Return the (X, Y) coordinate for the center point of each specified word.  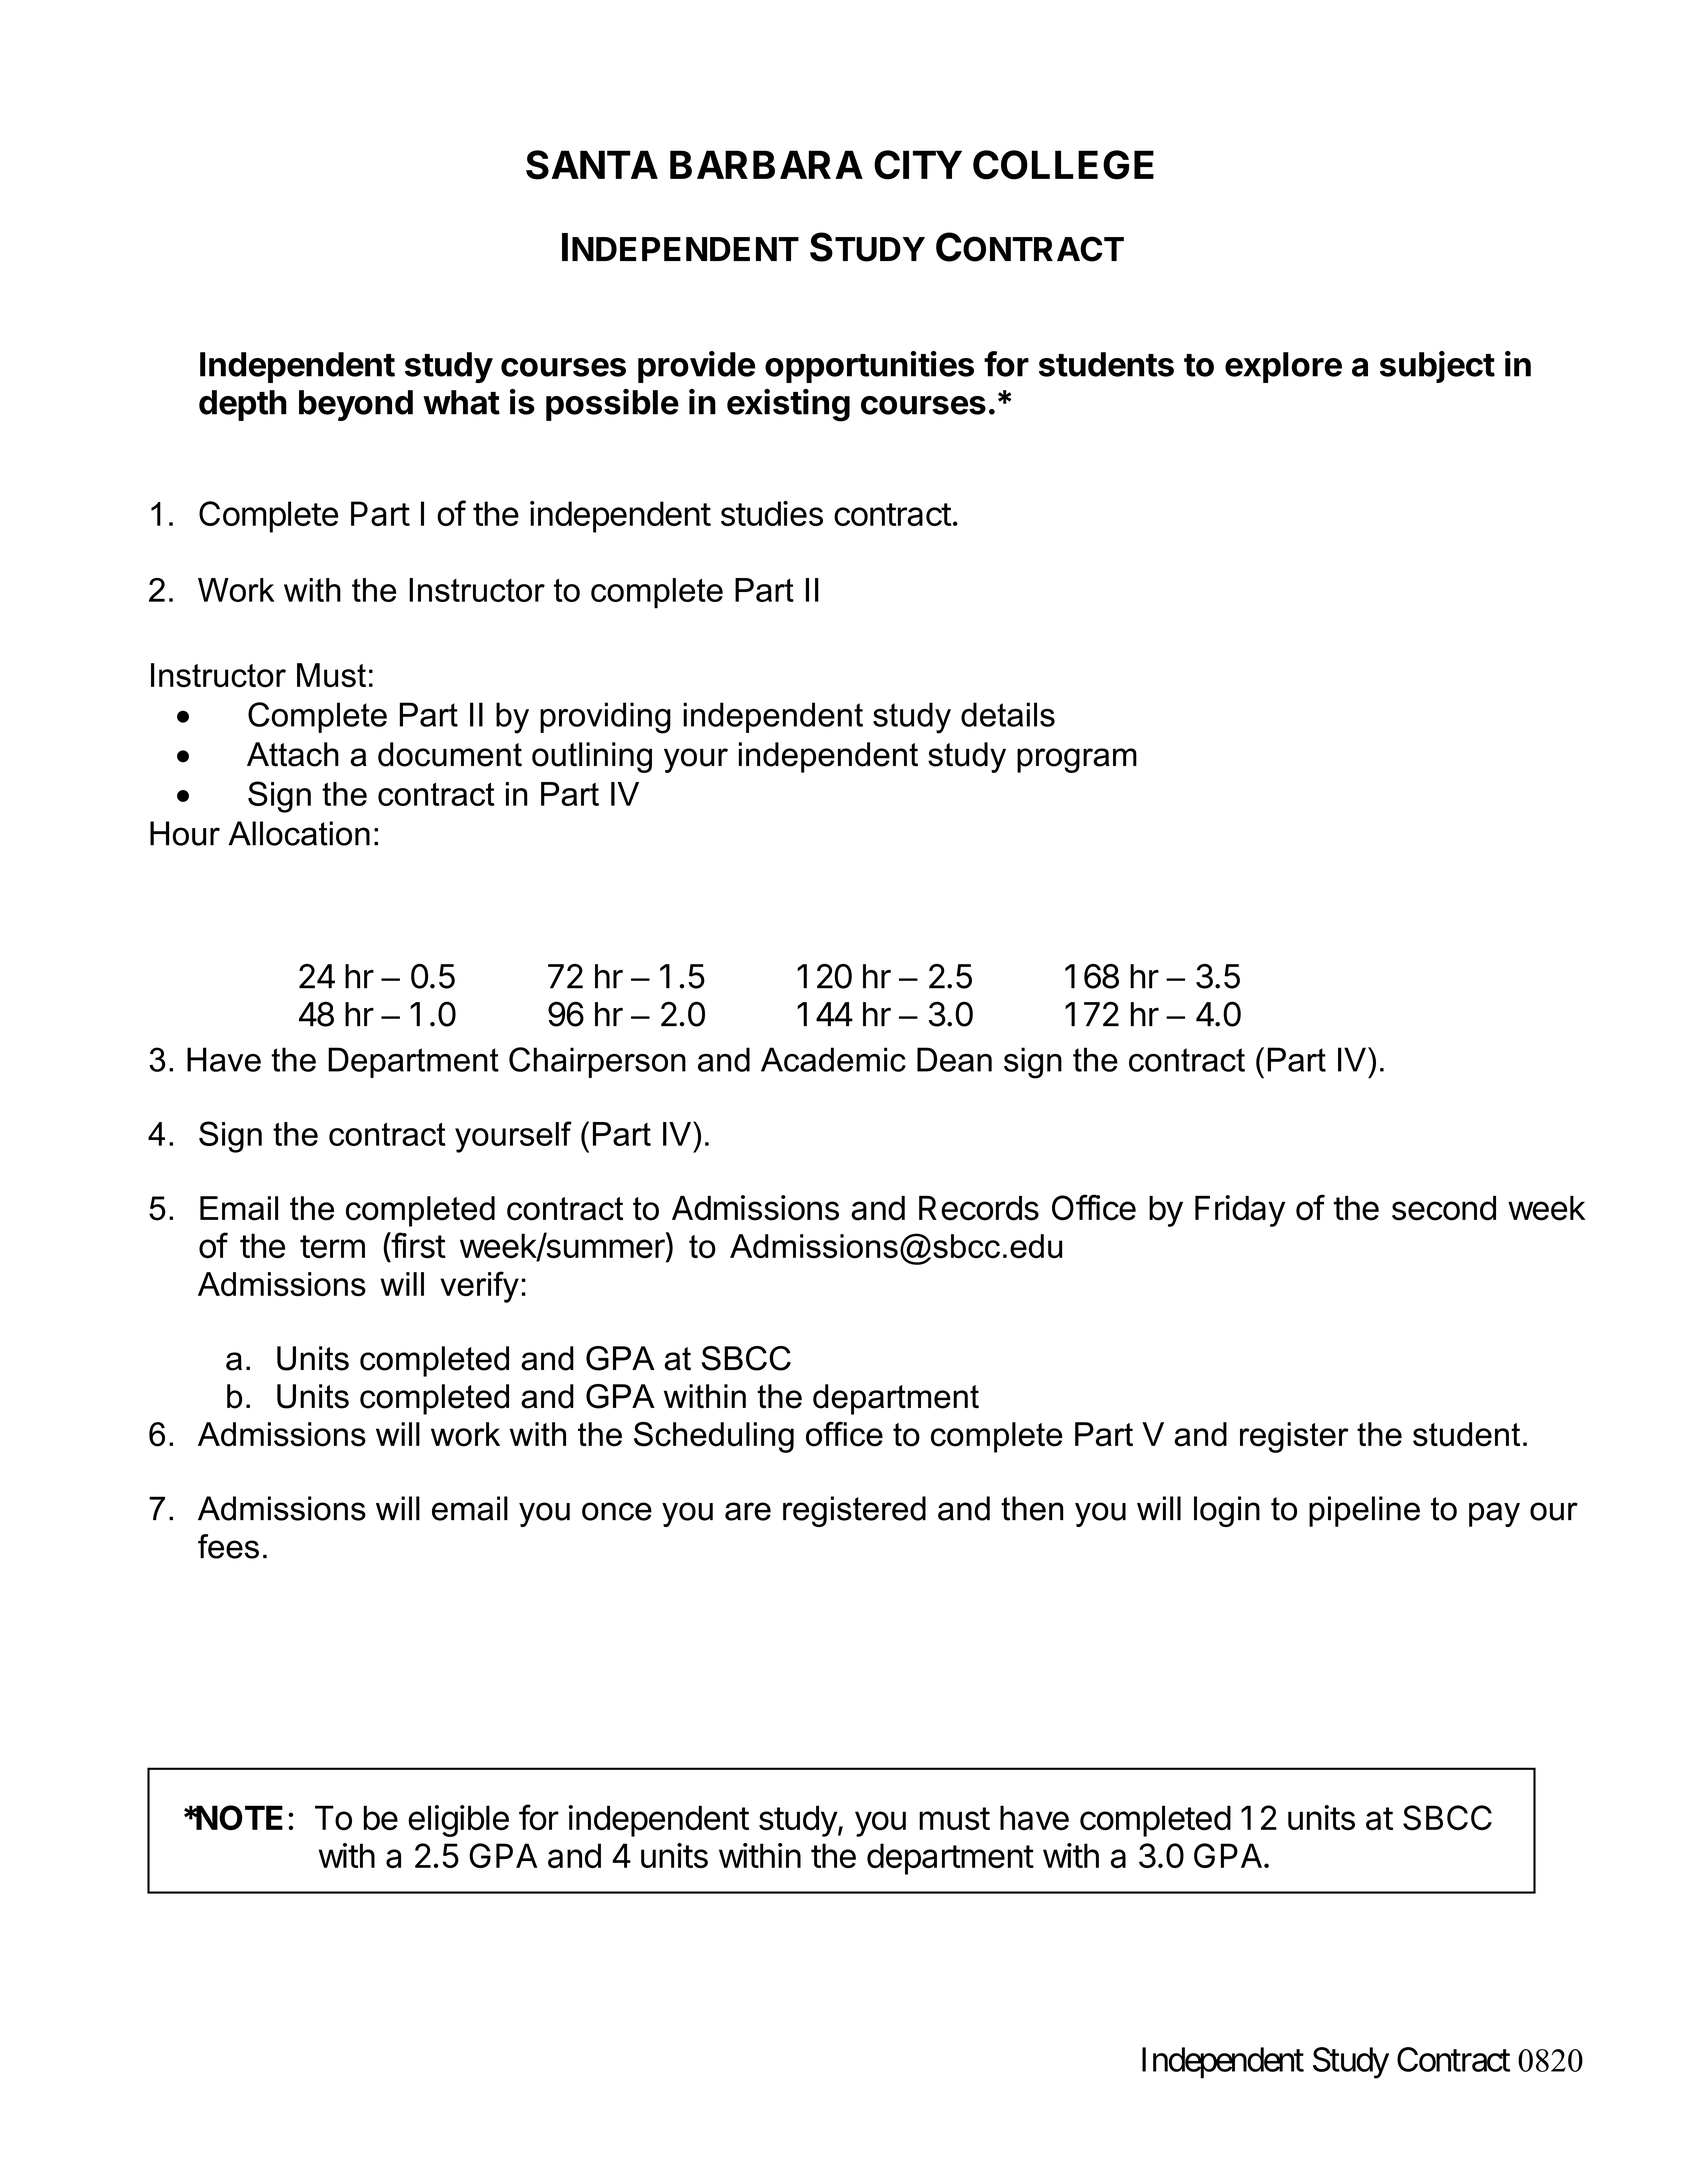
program (1077, 760)
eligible (458, 1821)
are (748, 1511)
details (1008, 714)
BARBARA (766, 164)
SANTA (592, 165)
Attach (293, 754)
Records (979, 1208)
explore (1283, 367)
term (332, 1247)
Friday (1240, 1211)
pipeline (1364, 1511)
